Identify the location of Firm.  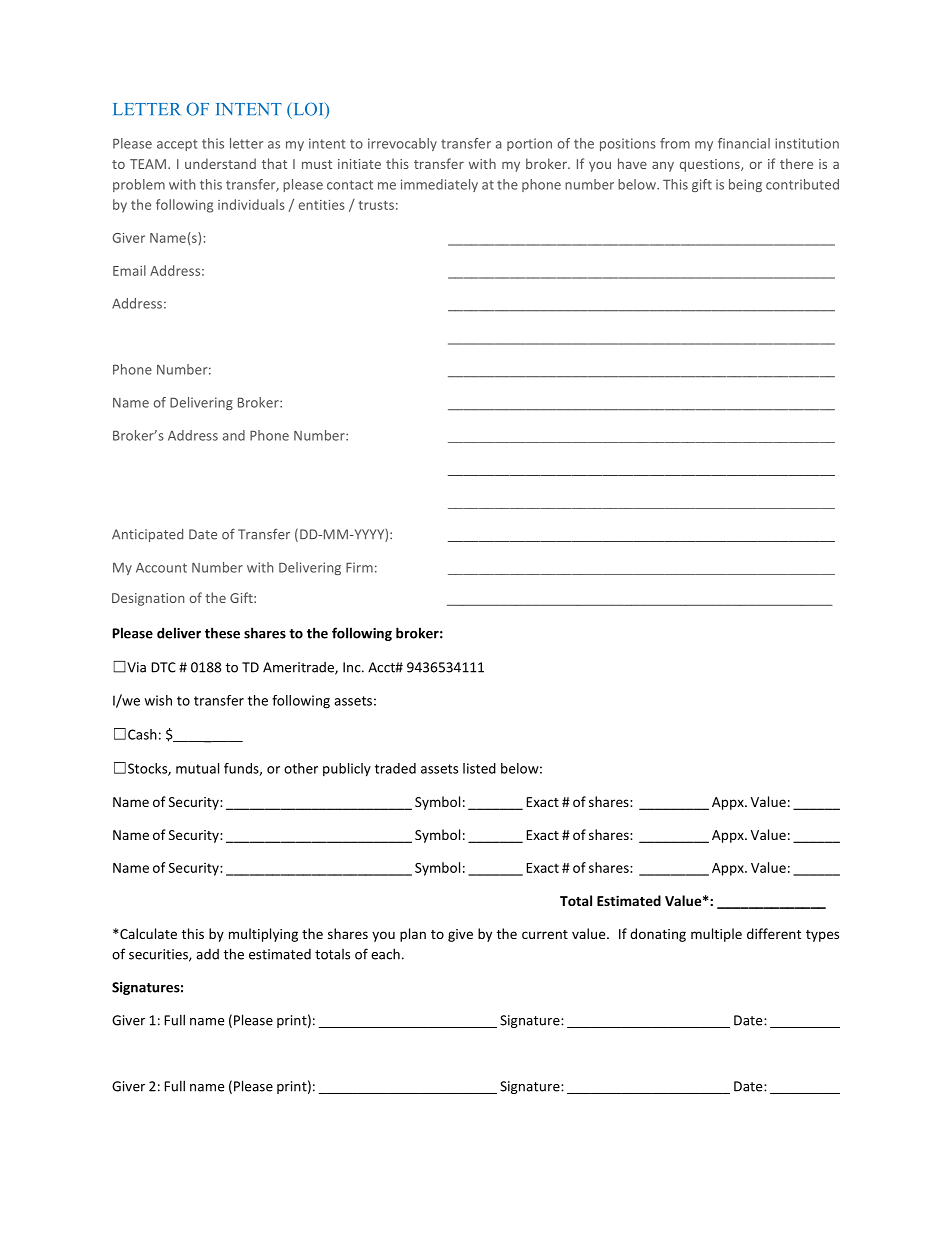
(359, 567).
